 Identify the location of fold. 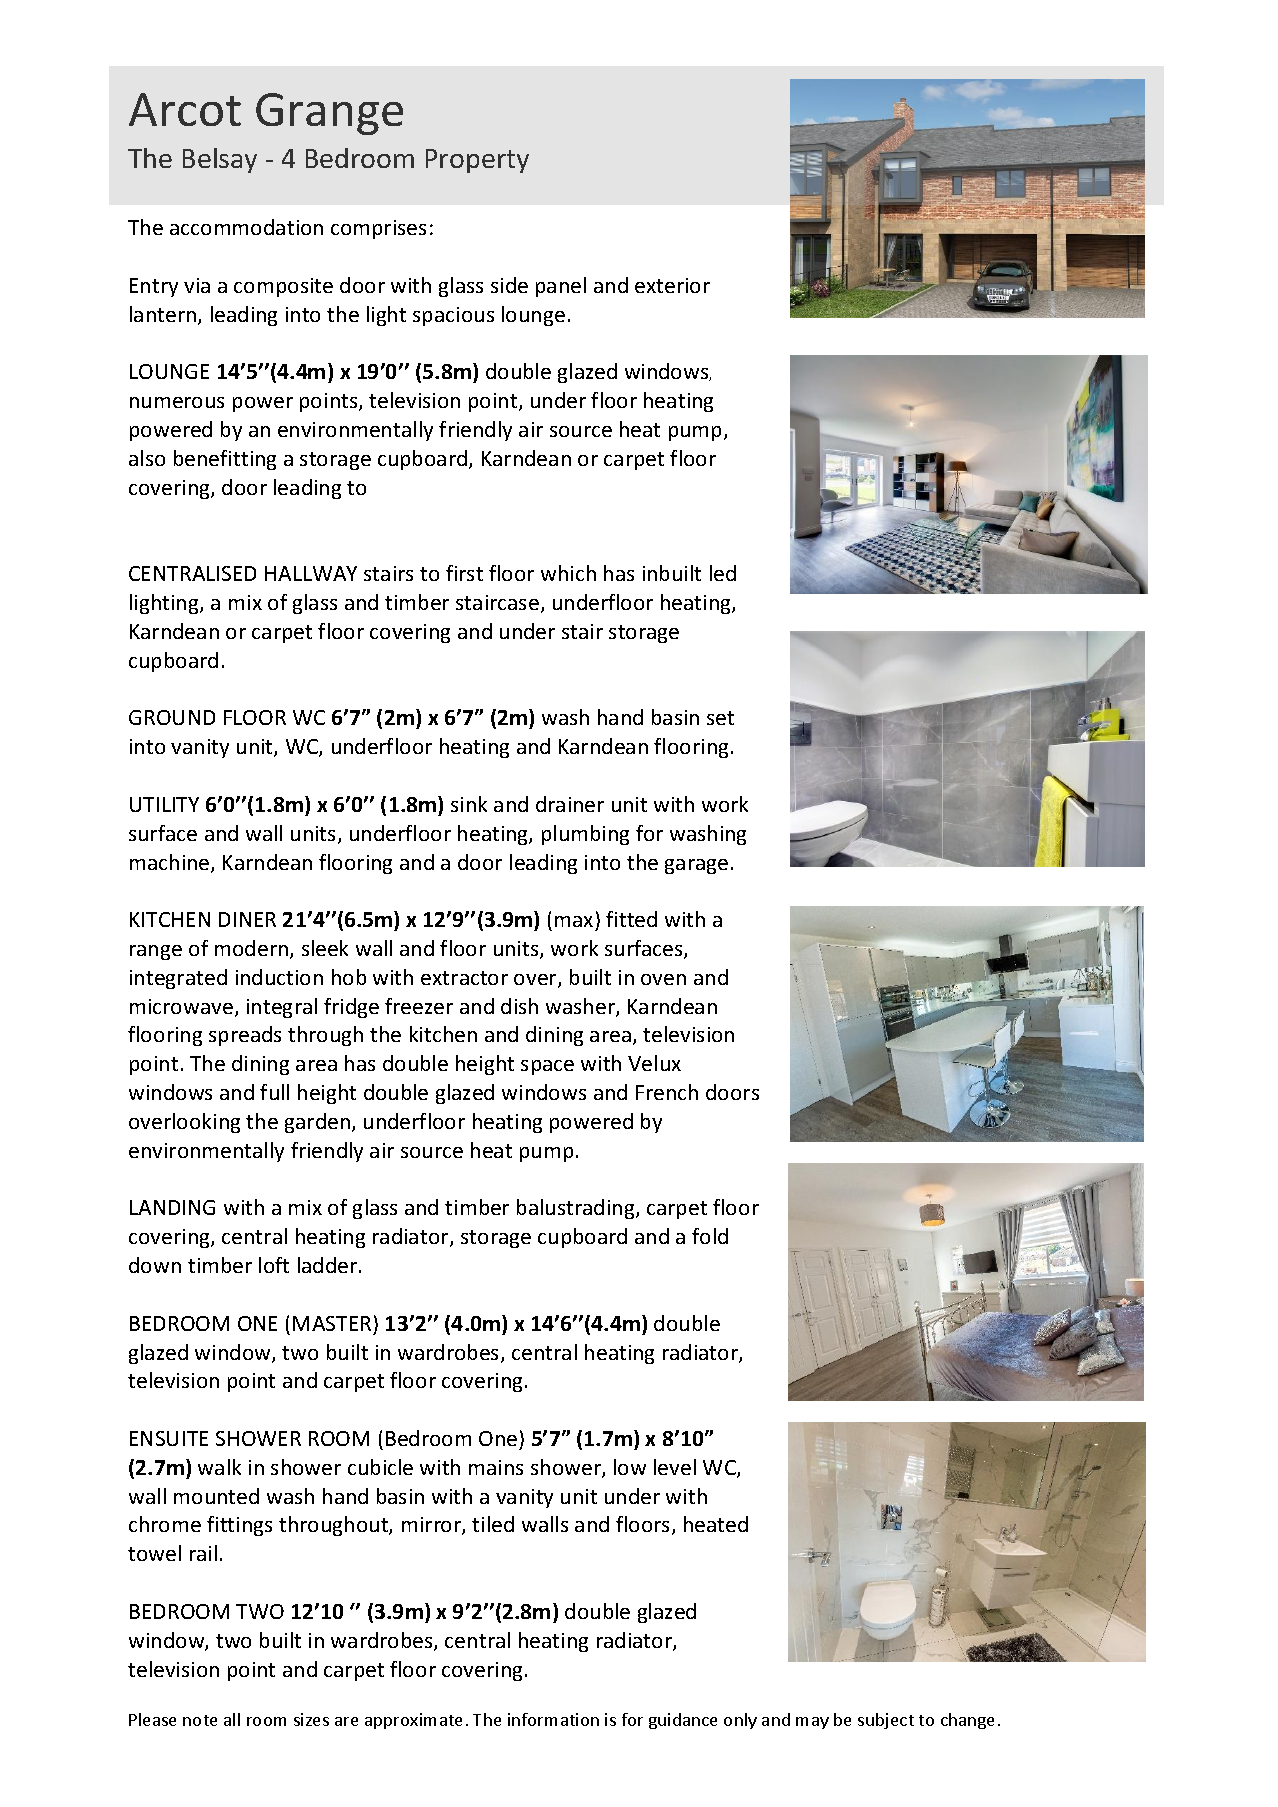
(710, 1236).
